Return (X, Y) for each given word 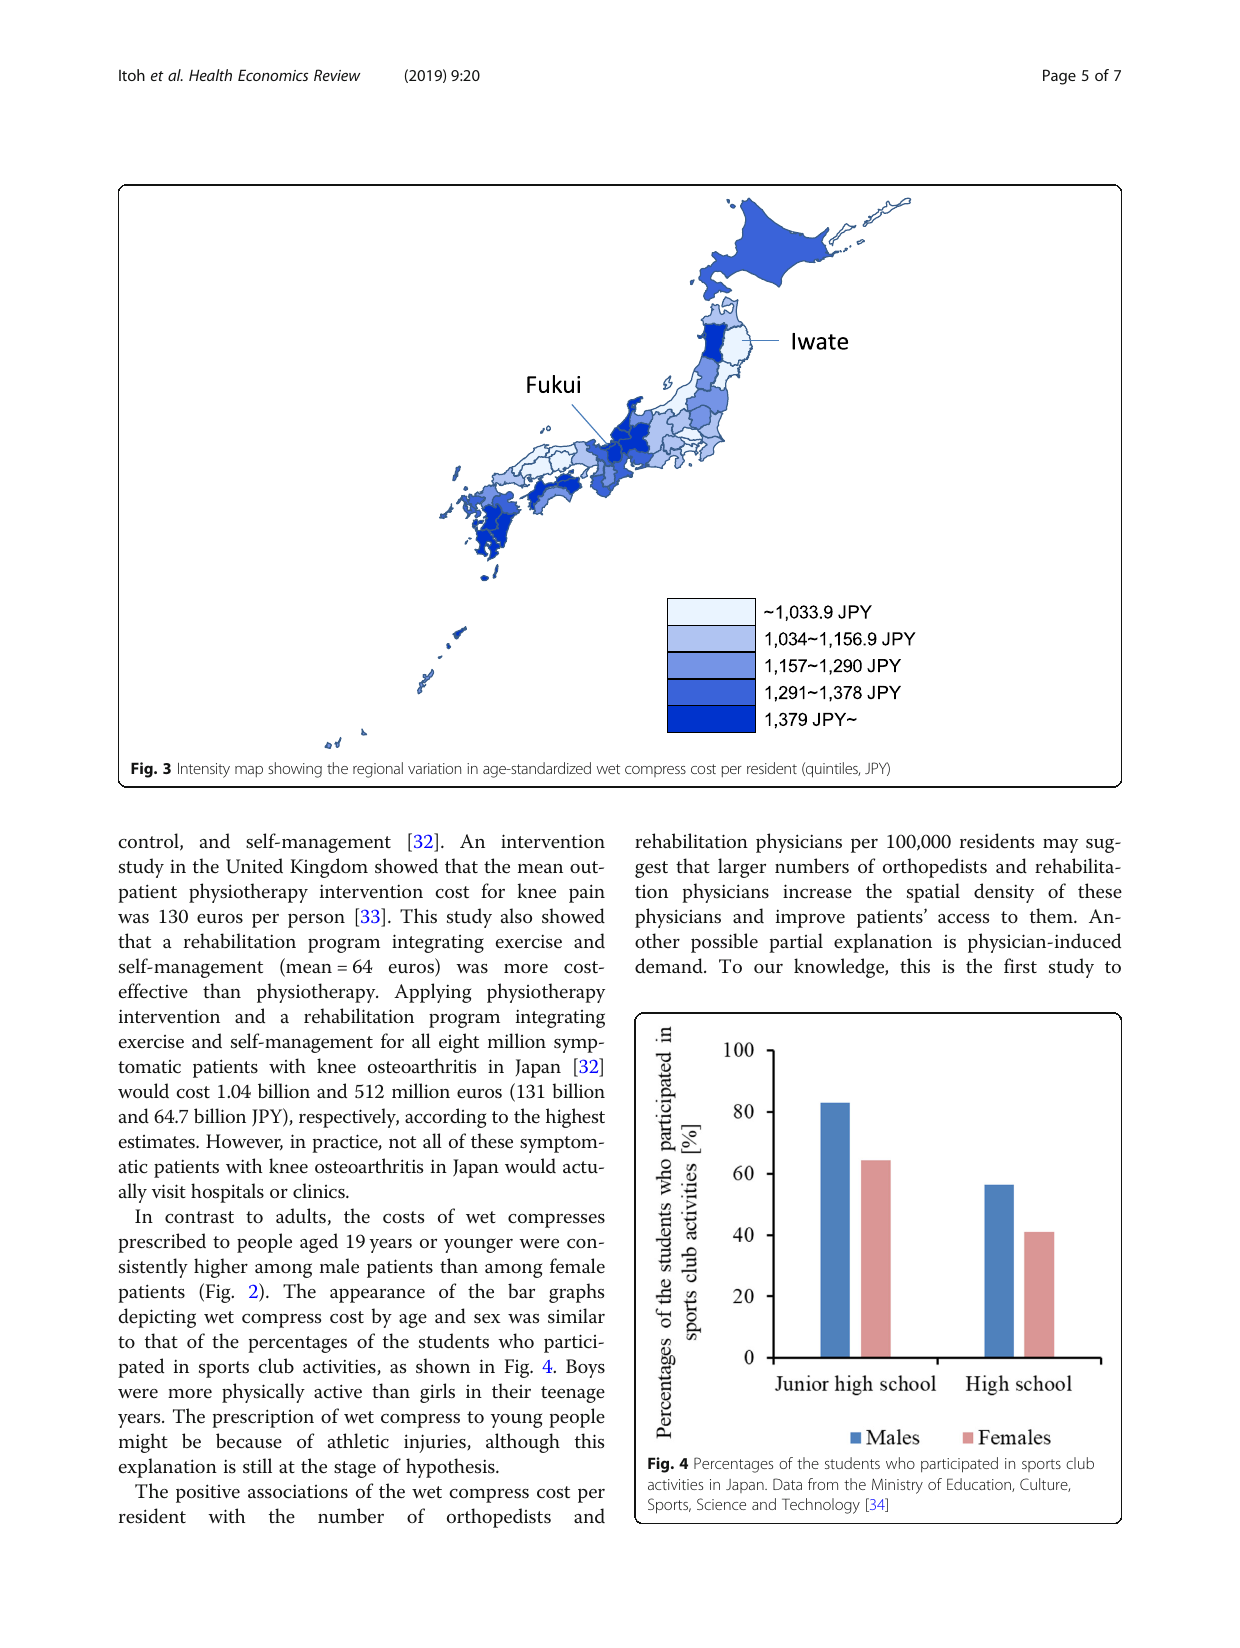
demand (670, 966)
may (1060, 846)
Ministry (897, 1486)
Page (1059, 77)
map (249, 771)
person (316, 921)
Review (337, 75)
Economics (273, 75)
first (1020, 966)
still (257, 1465)
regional (378, 770)
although (523, 1443)
